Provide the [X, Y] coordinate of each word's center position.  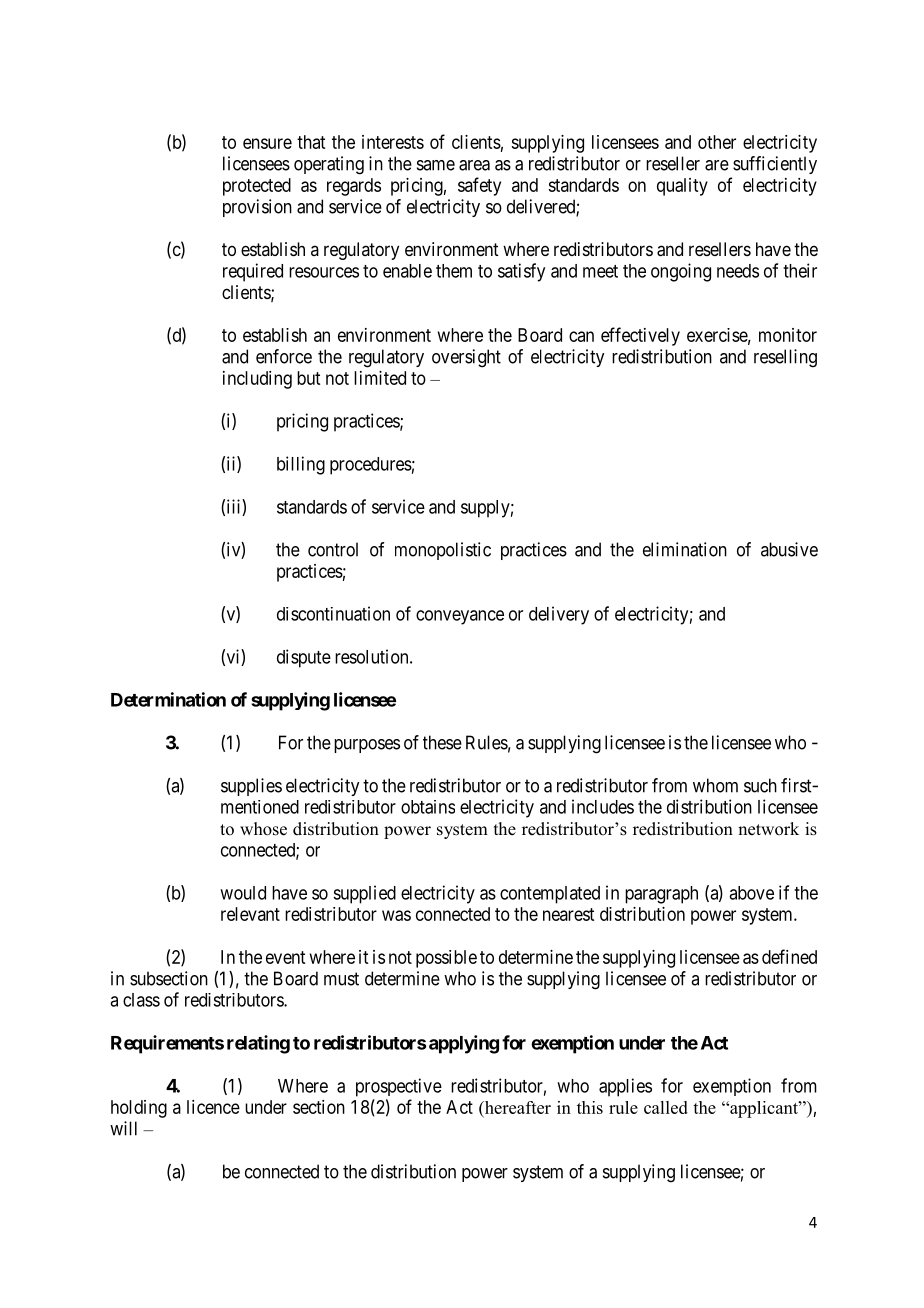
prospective [399, 1087]
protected [257, 187]
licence [213, 1107]
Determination [168, 699]
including [257, 380]
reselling [785, 358]
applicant [764, 1109]
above [751, 893]
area [474, 165]
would [243, 893]
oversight [466, 358]
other [717, 142]
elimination [685, 549]
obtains [428, 807]
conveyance [460, 617]
